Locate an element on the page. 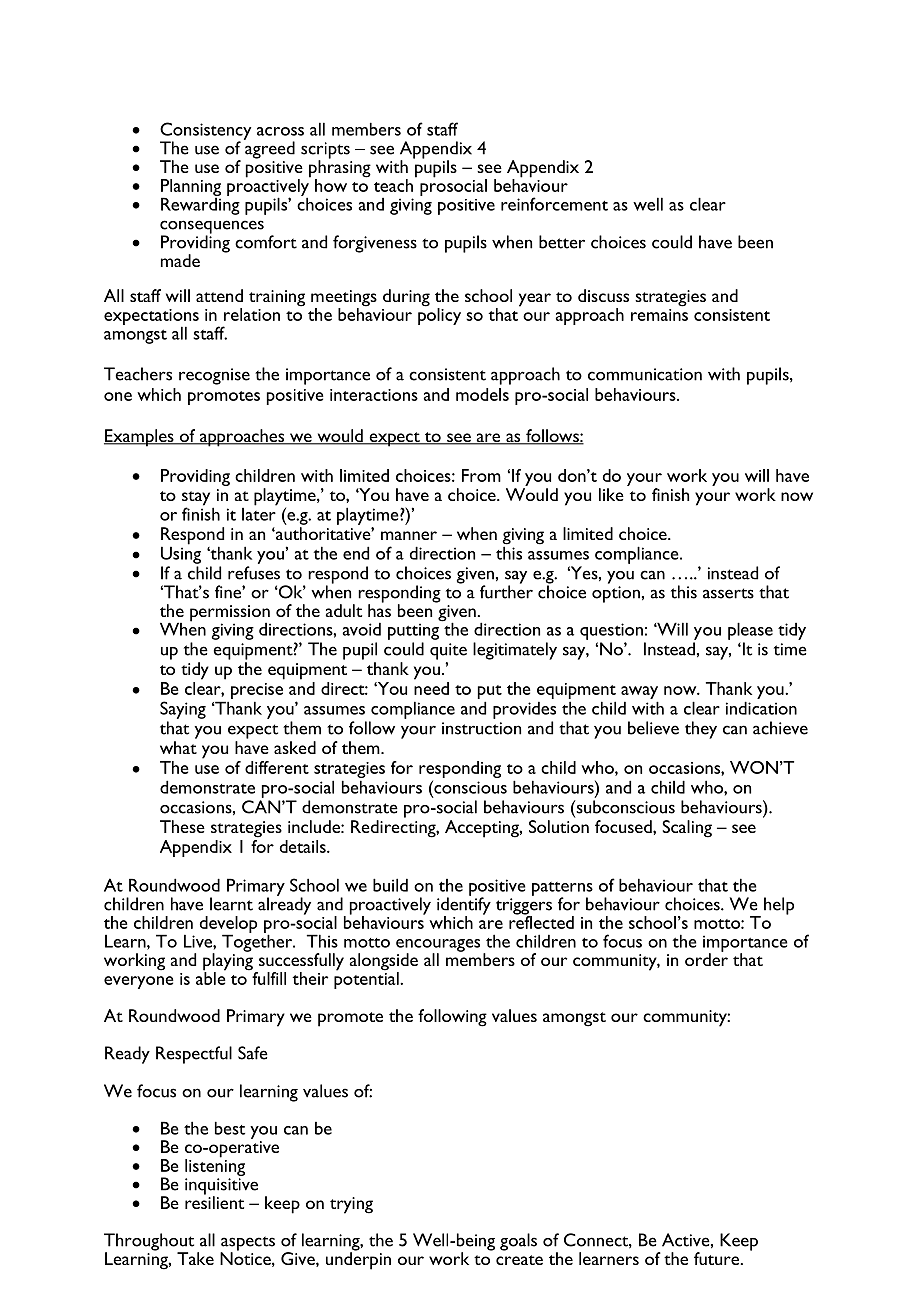  future is located at coordinates (718, 1258).
